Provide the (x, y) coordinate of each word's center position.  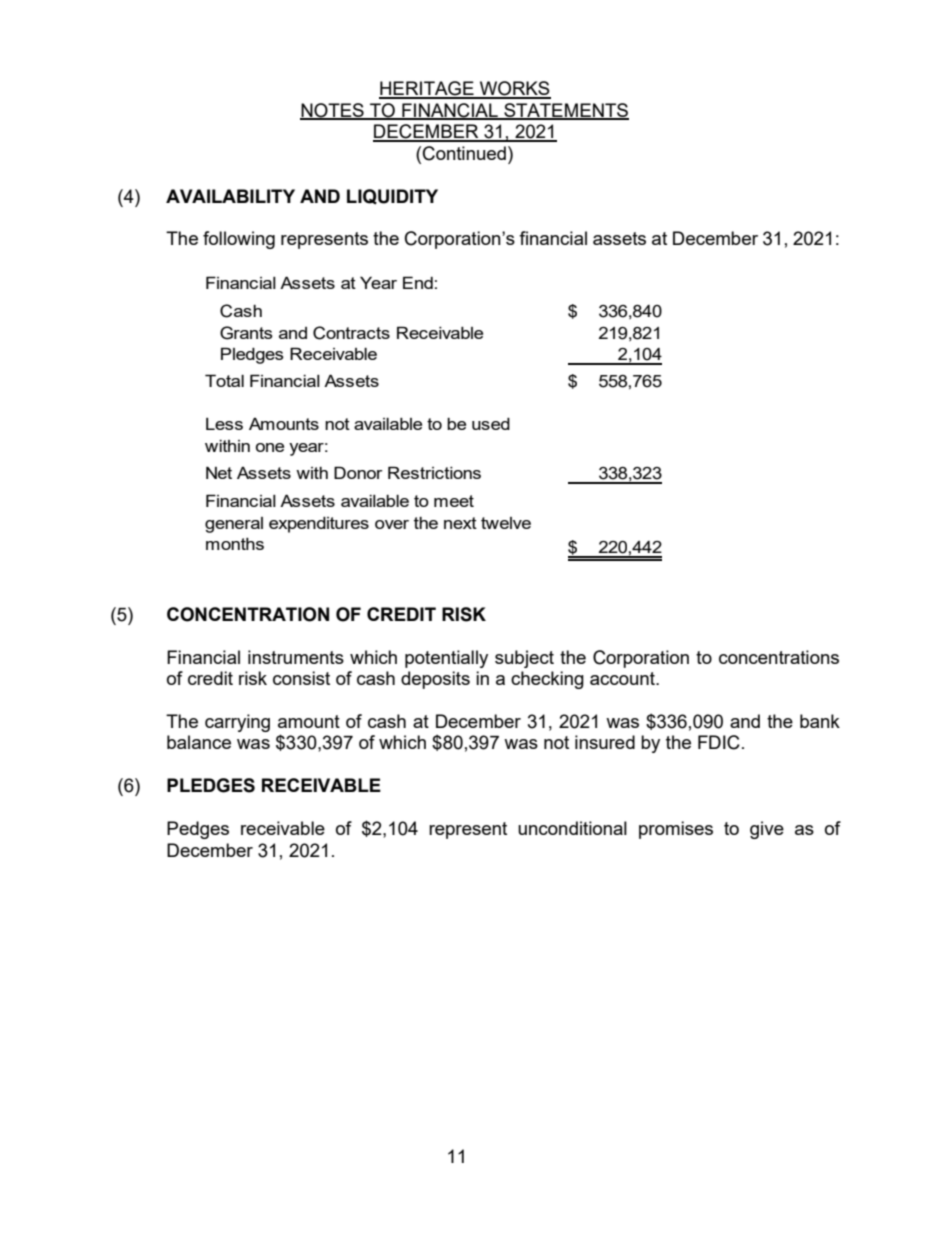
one (270, 447)
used (491, 424)
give (767, 830)
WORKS (514, 89)
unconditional (572, 828)
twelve (506, 523)
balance (199, 742)
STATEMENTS (565, 111)
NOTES (333, 111)
